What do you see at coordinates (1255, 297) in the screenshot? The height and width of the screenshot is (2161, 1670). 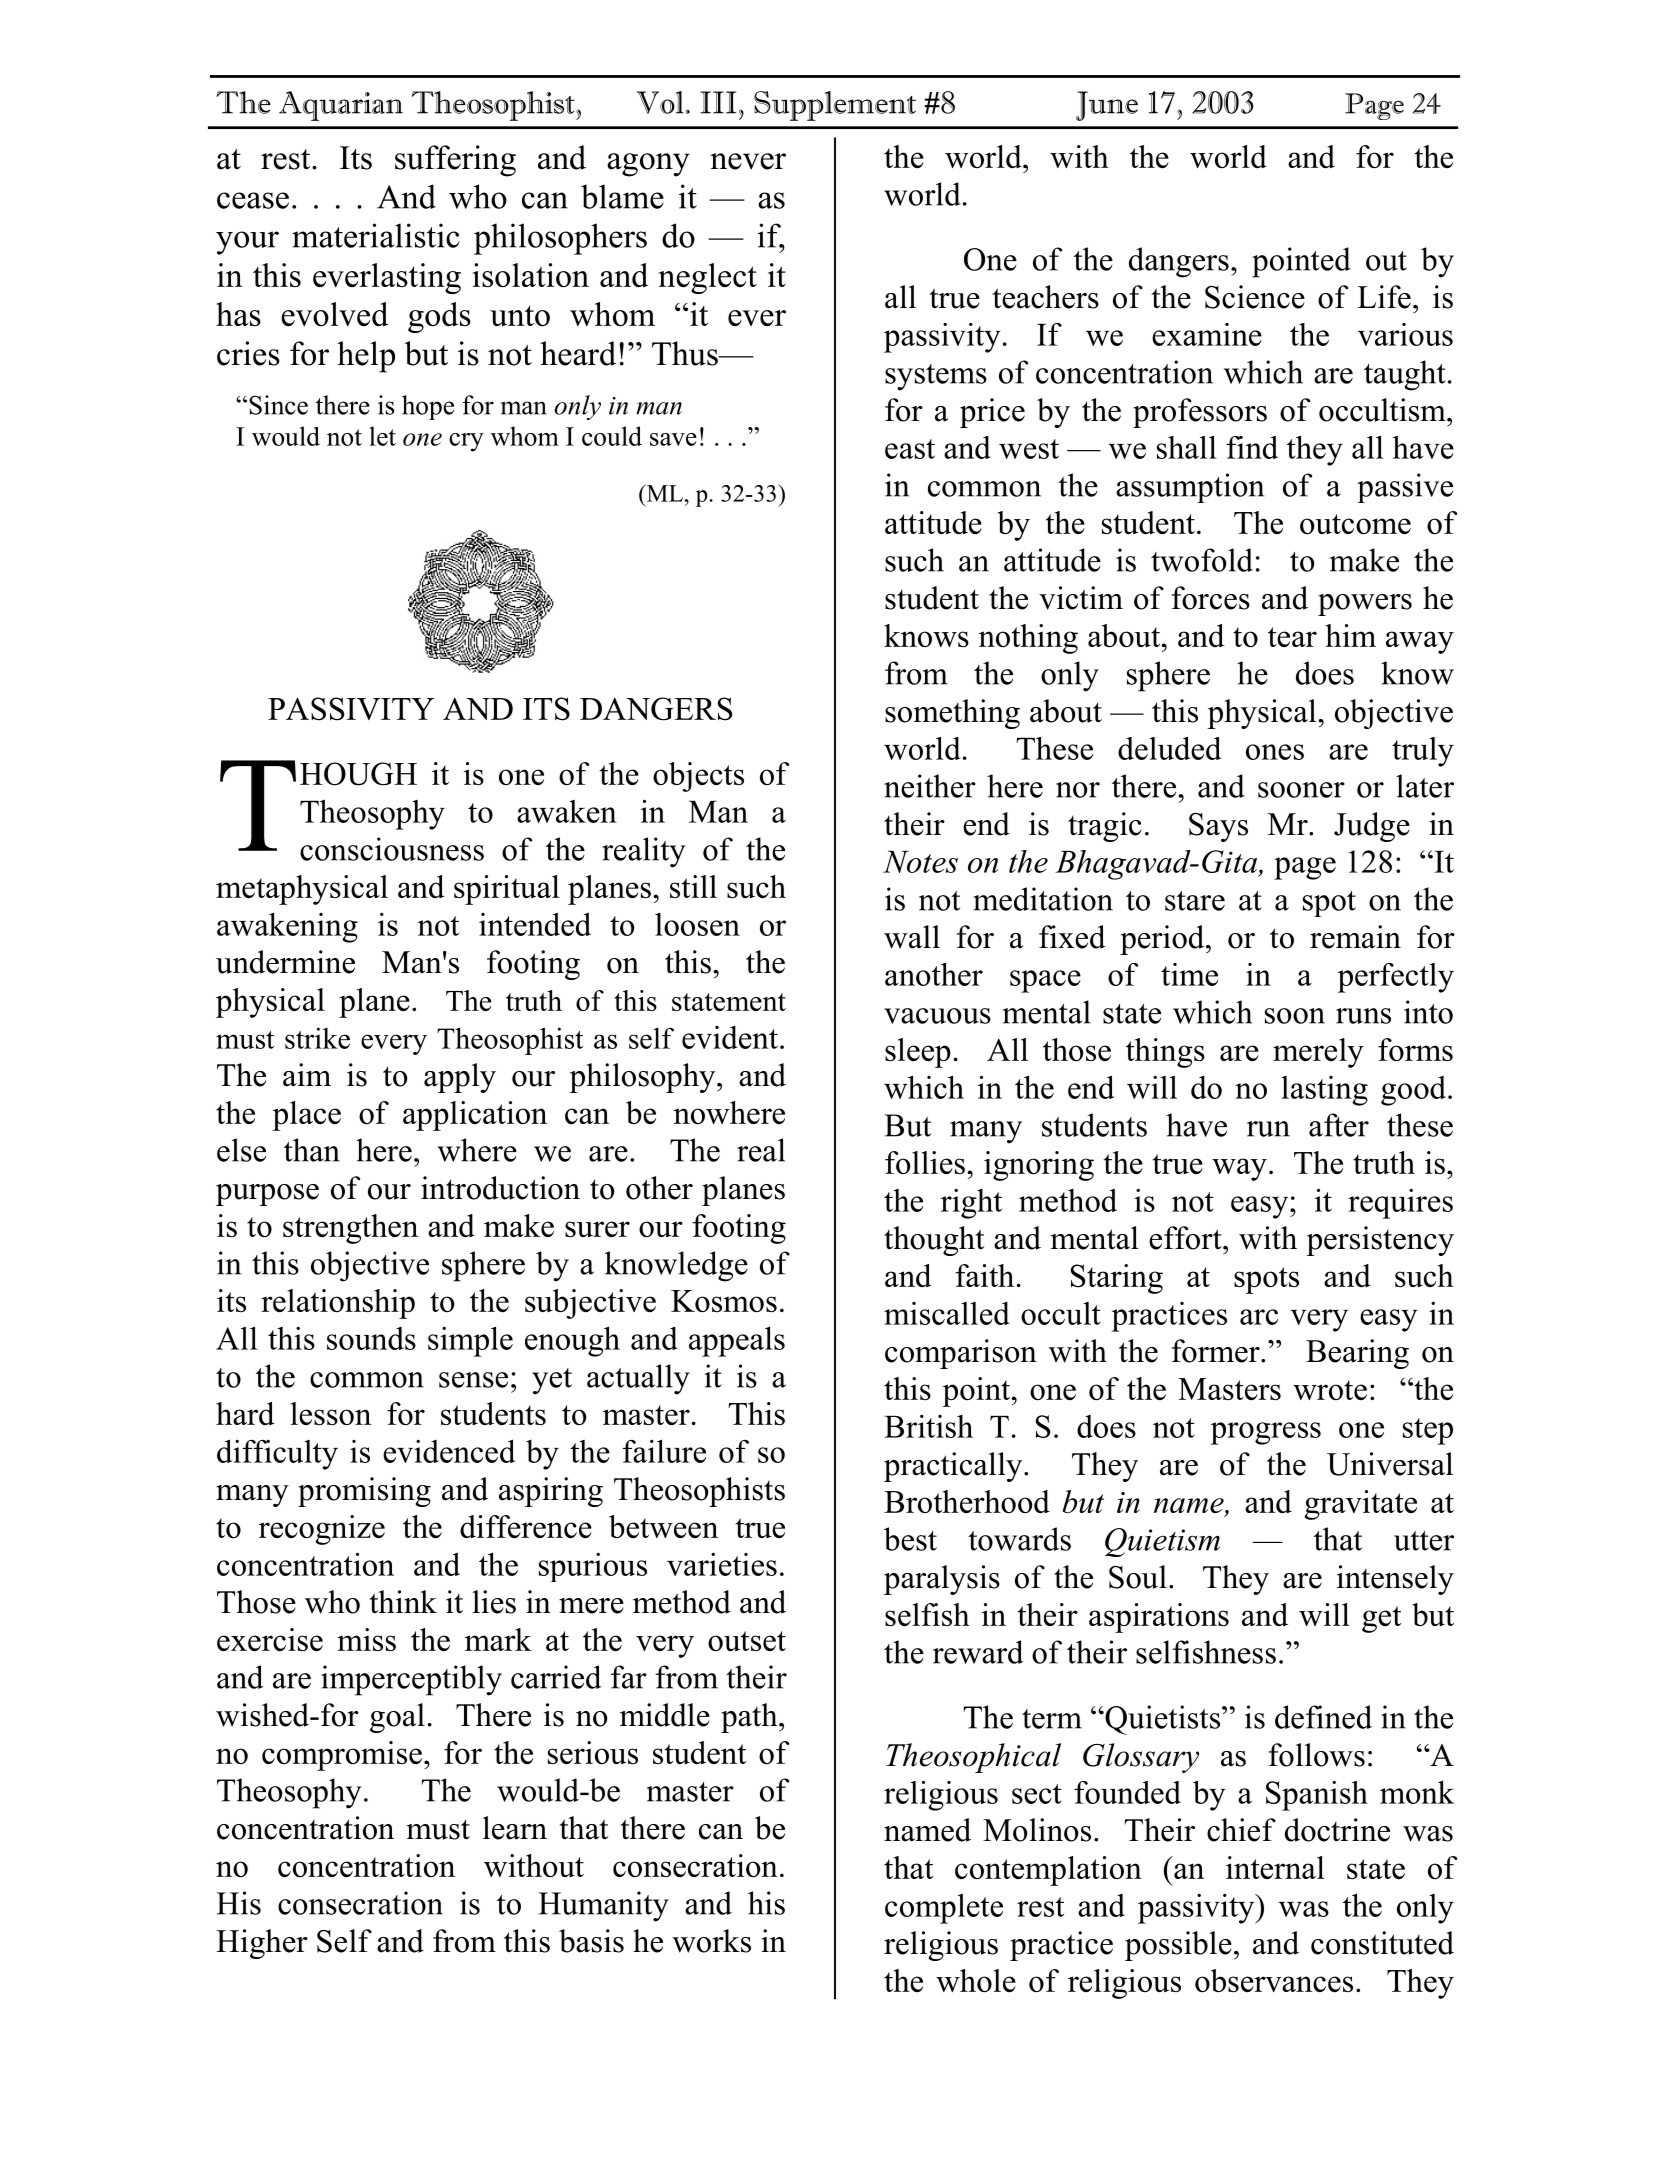 I see `Science` at bounding box center [1255, 297].
